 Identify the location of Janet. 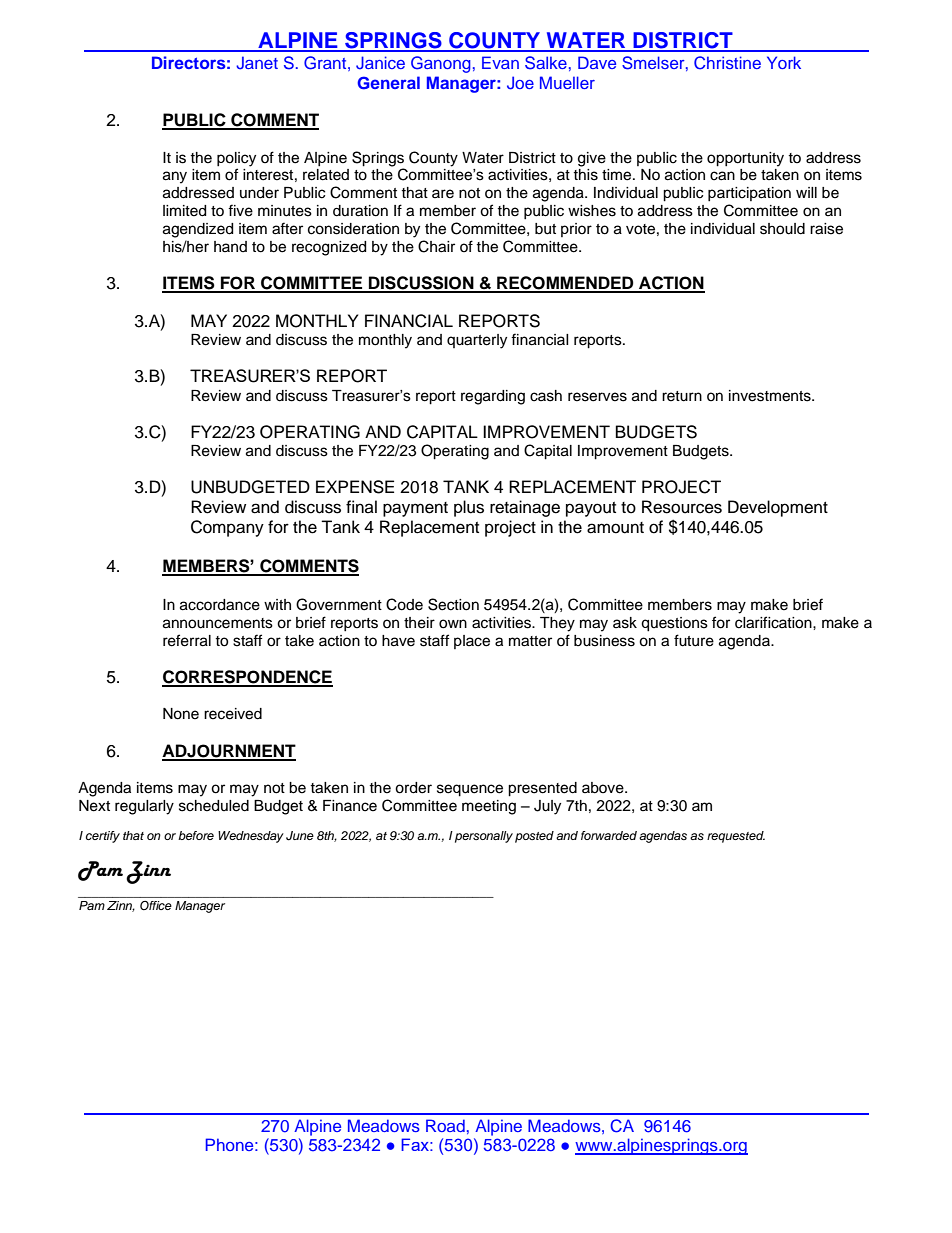
(257, 63).
